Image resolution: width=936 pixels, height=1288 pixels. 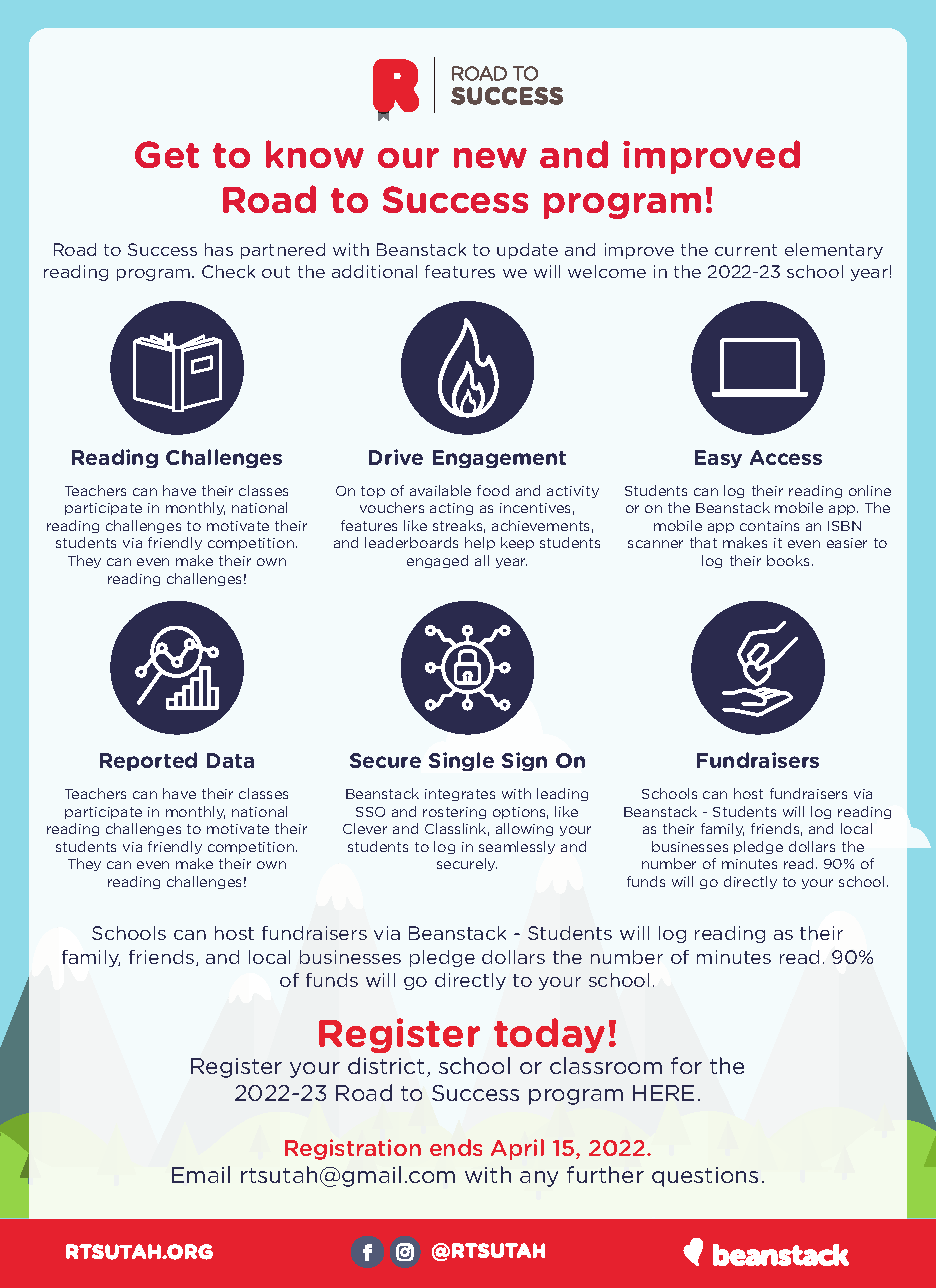 What do you see at coordinates (201, 1174) in the screenshot?
I see `Email` at bounding box center [201, 1174].
